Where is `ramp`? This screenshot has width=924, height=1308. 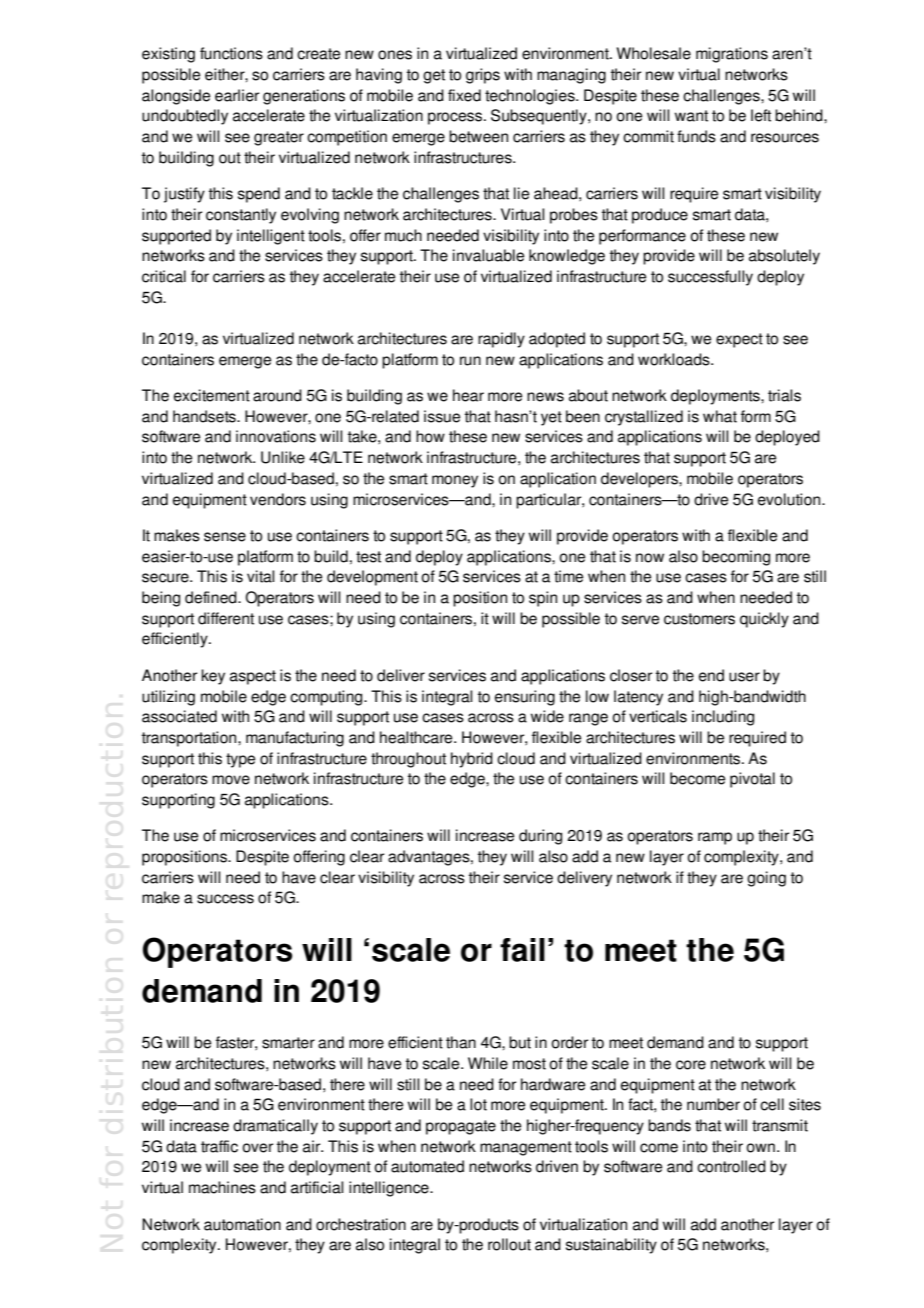 ramp is located at coordinates (715, 838).
